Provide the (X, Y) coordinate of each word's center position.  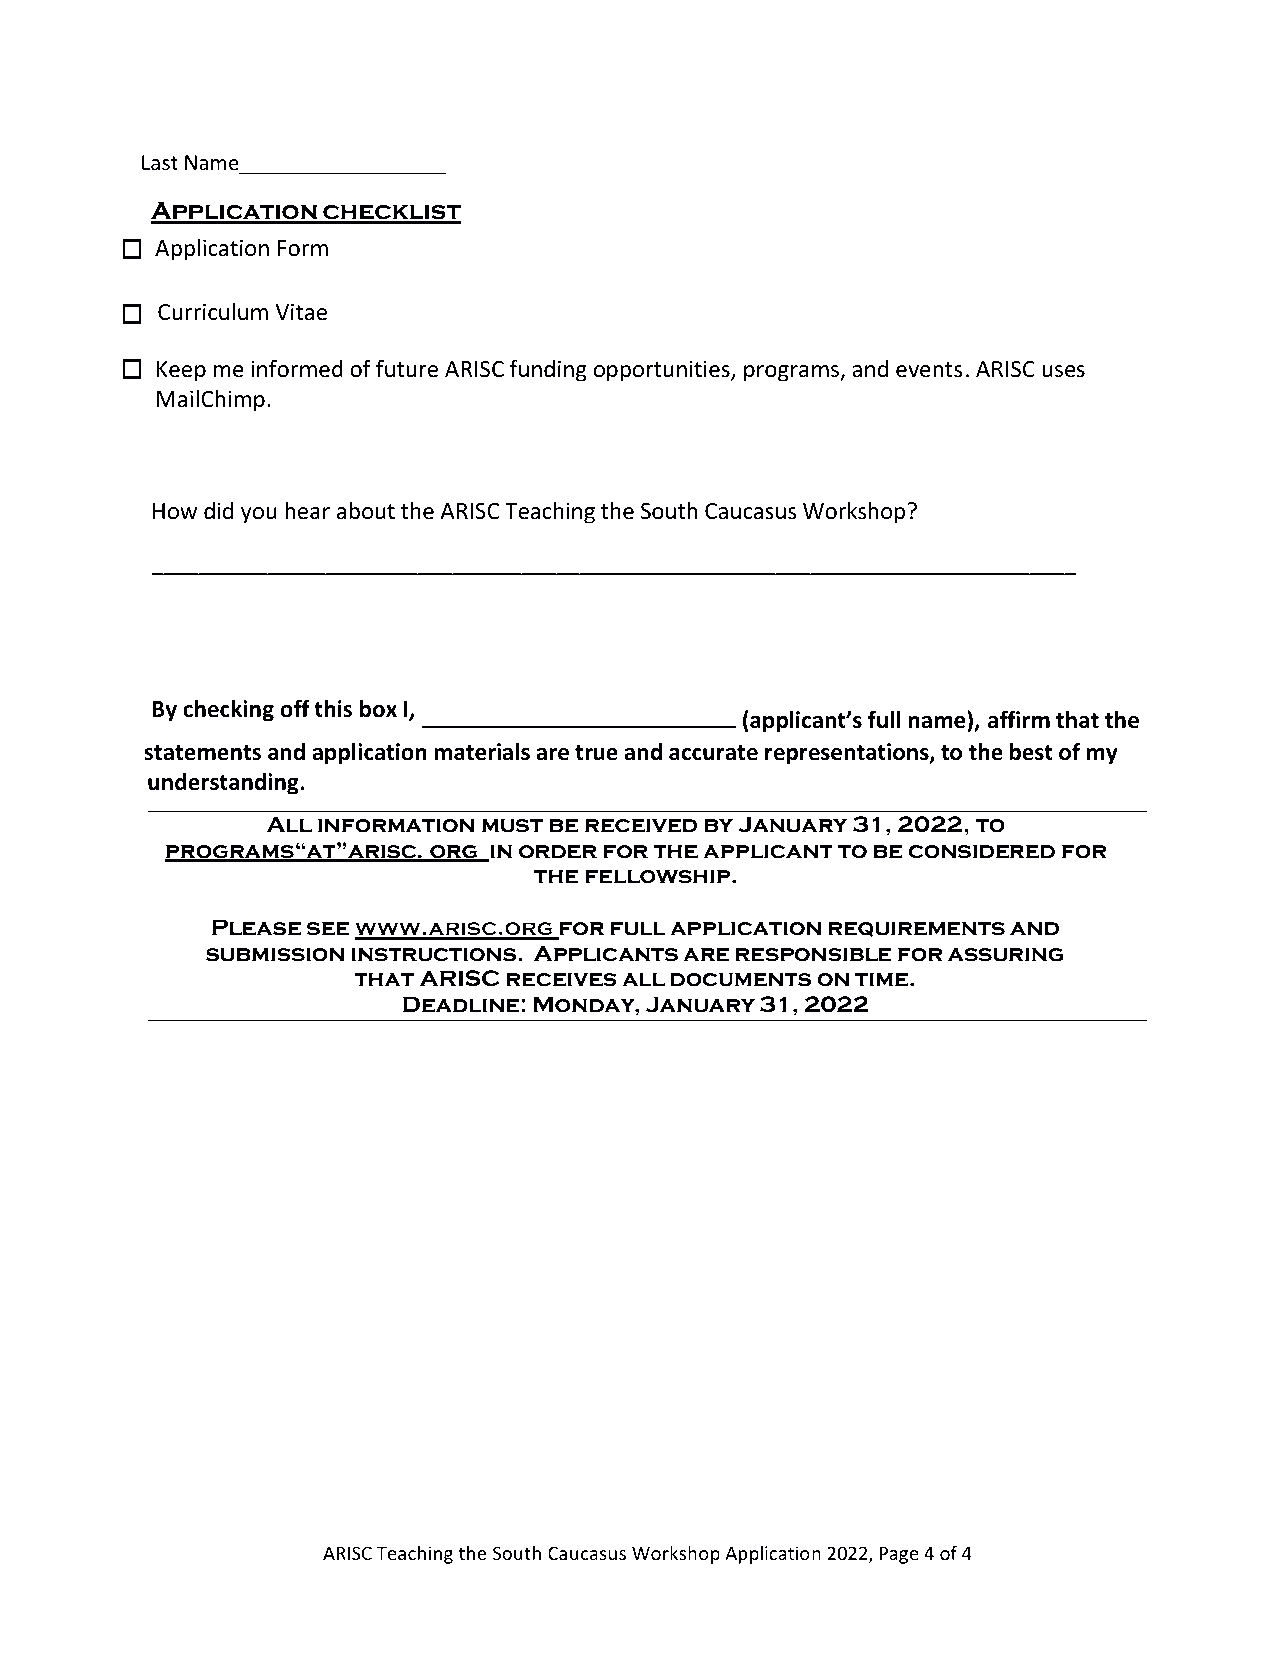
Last (160, 163)
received (641, 826)
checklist (391, 213)
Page (899, 1555)
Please (256, 927)
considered (982, 852)
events (929, 370)
